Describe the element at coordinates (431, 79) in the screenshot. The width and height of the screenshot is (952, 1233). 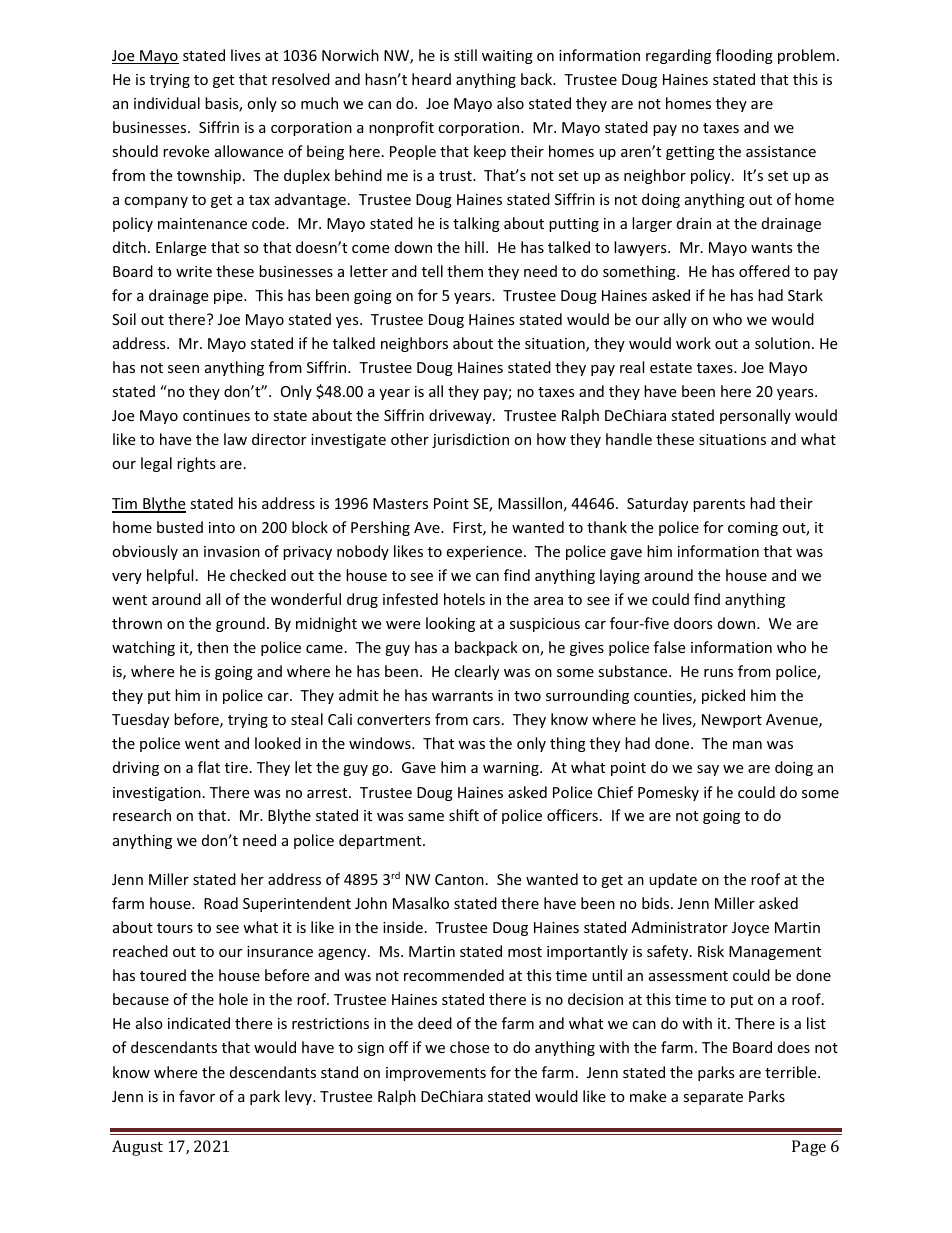
I see `heard` at that location.
